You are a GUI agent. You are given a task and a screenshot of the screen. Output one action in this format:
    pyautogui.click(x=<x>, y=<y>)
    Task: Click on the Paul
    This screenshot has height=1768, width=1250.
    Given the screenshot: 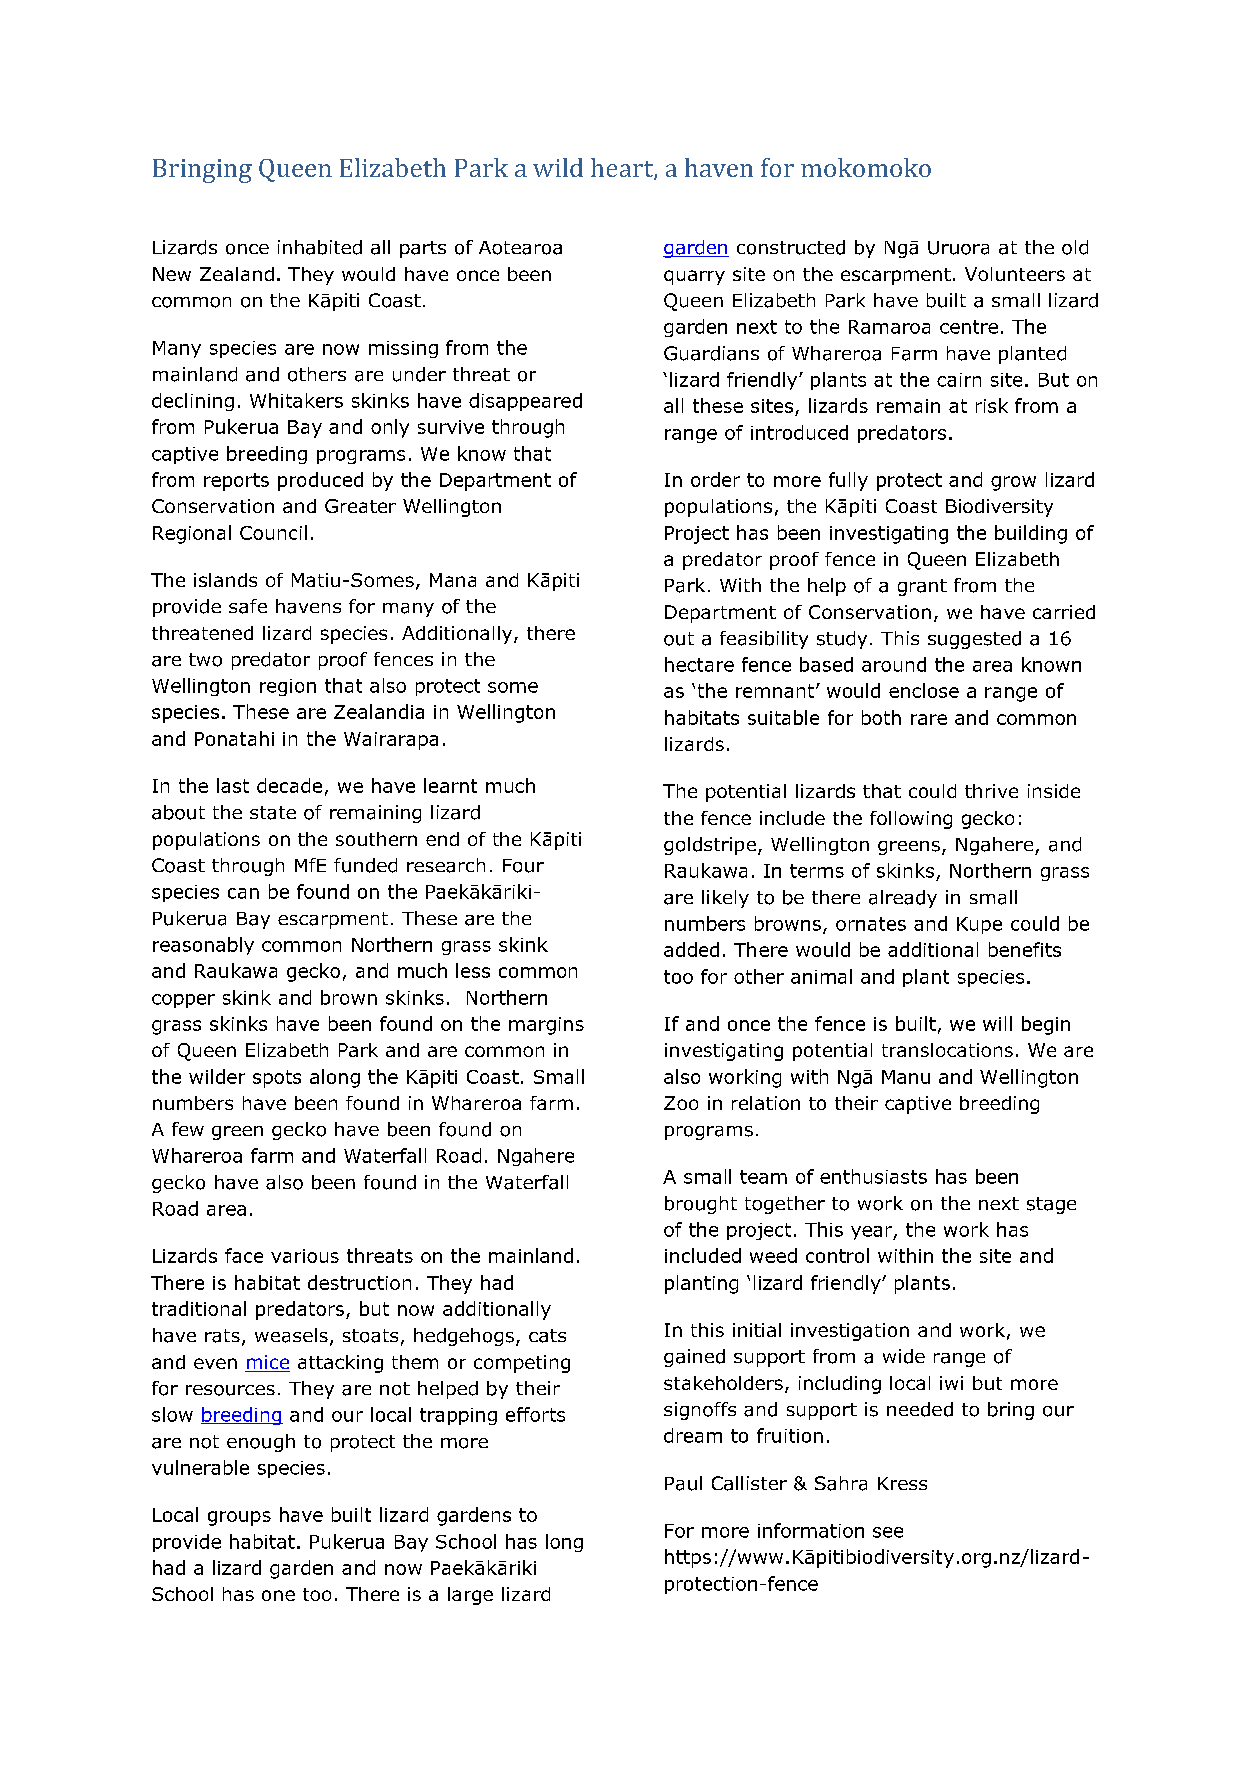 What is the action you would take?
    pyautogui.click(x=683, y=1483)
